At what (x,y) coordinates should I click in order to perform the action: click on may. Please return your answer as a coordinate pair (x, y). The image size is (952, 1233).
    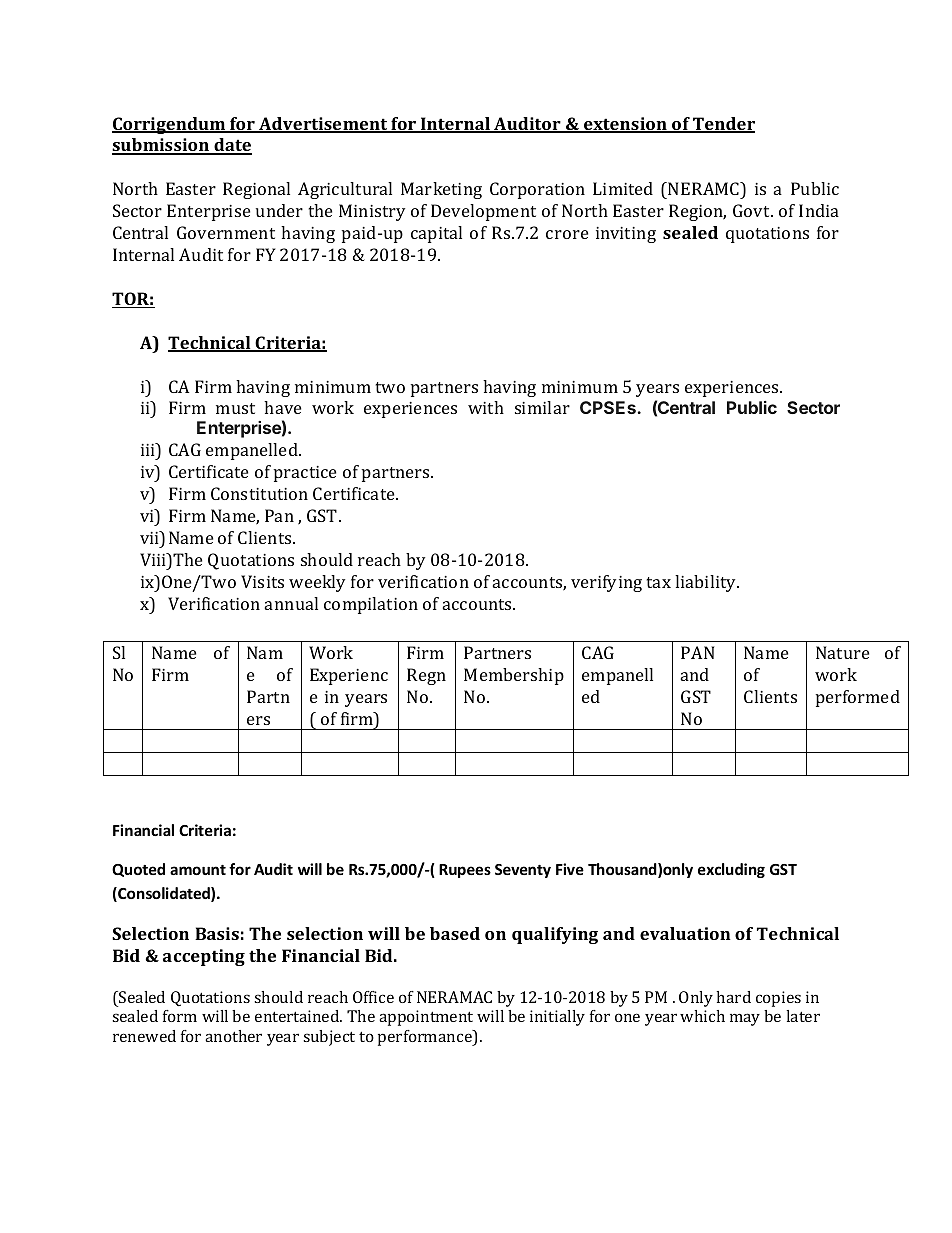
    Looking at the image, I should click on (745, 1019).
